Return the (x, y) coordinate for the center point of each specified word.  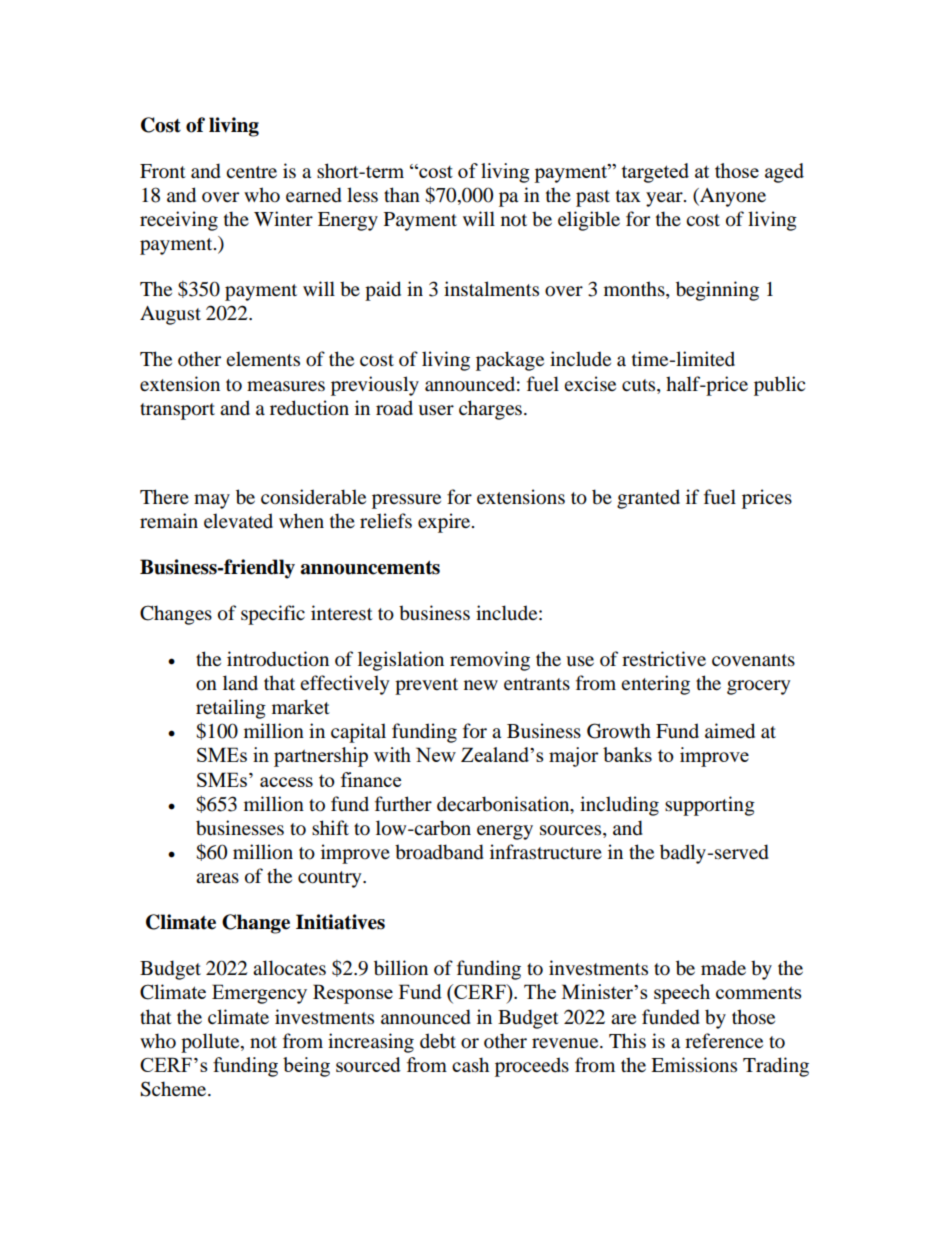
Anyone (732, 197)
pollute (211, 1043)
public (779, 386)
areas (217, 878)
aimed (730, 731)
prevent (426, 686)
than (402, 194)
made (723, 968)
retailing (231, 709)
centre (251, 172)
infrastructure (546, 852)
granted (648, 499)
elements (263, 359)
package (510, 361)
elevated (238, 520)
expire (445, 523)
